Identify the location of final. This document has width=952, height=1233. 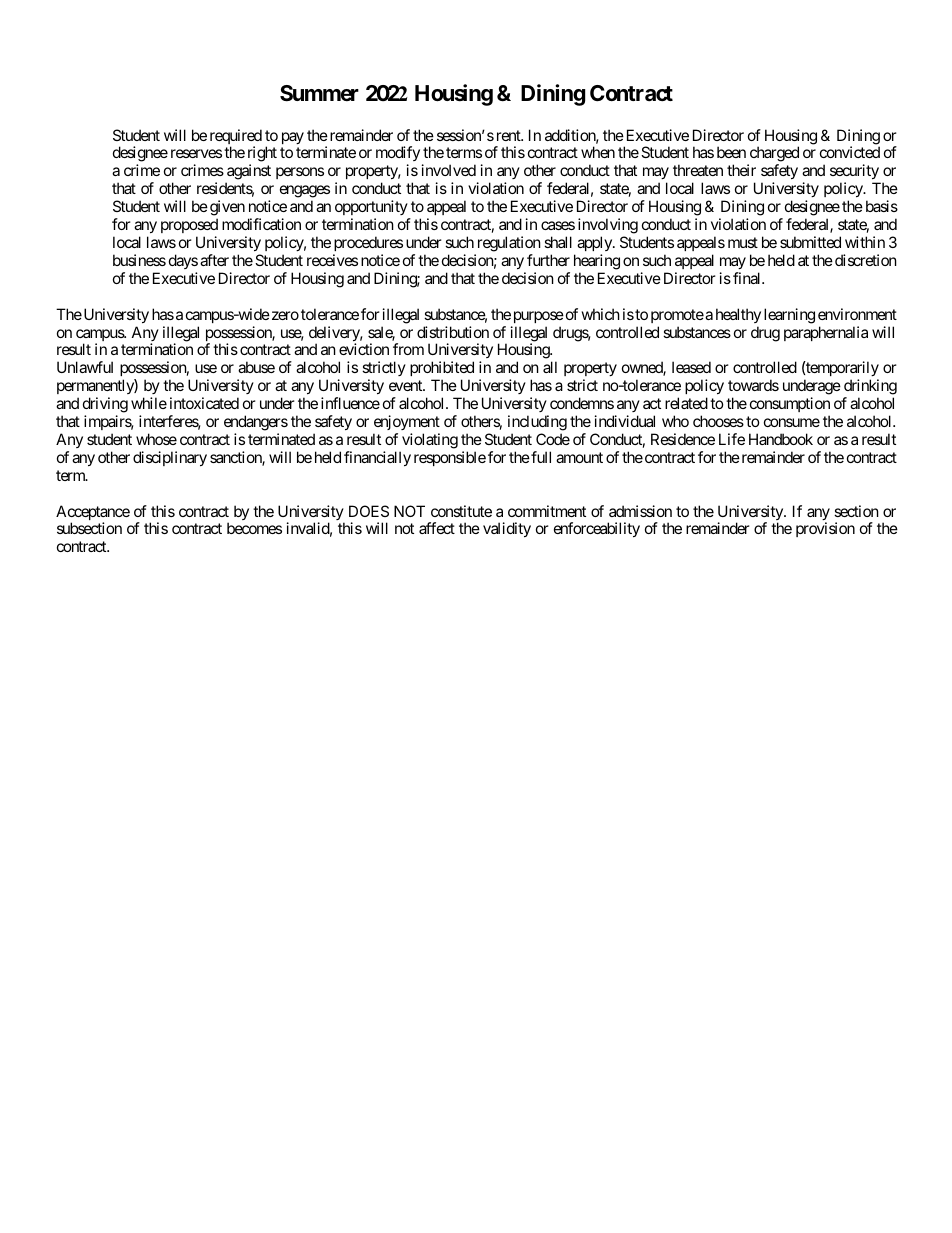
(748, 278).
